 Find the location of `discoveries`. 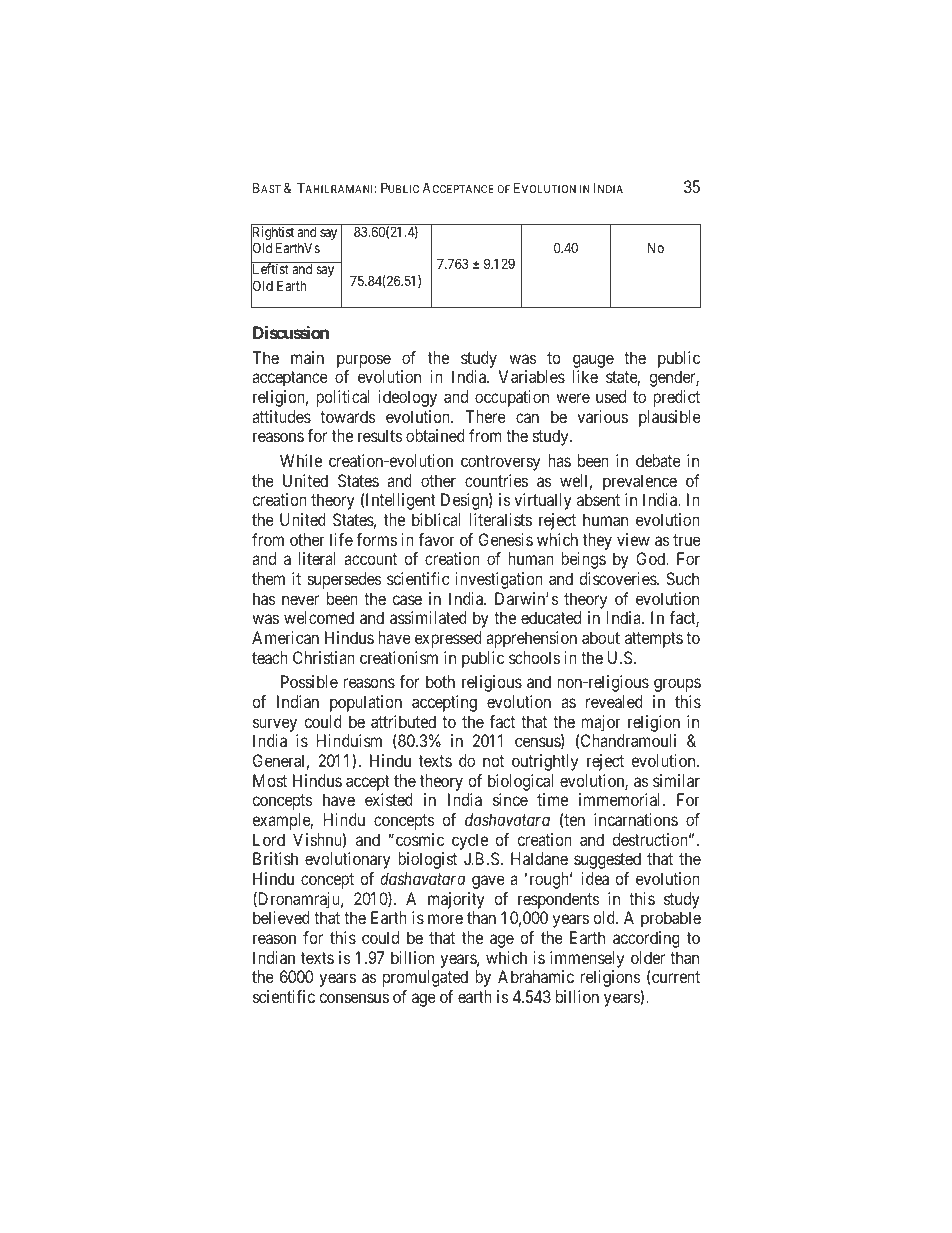

discoveries is located at coordinates (618, 578).
